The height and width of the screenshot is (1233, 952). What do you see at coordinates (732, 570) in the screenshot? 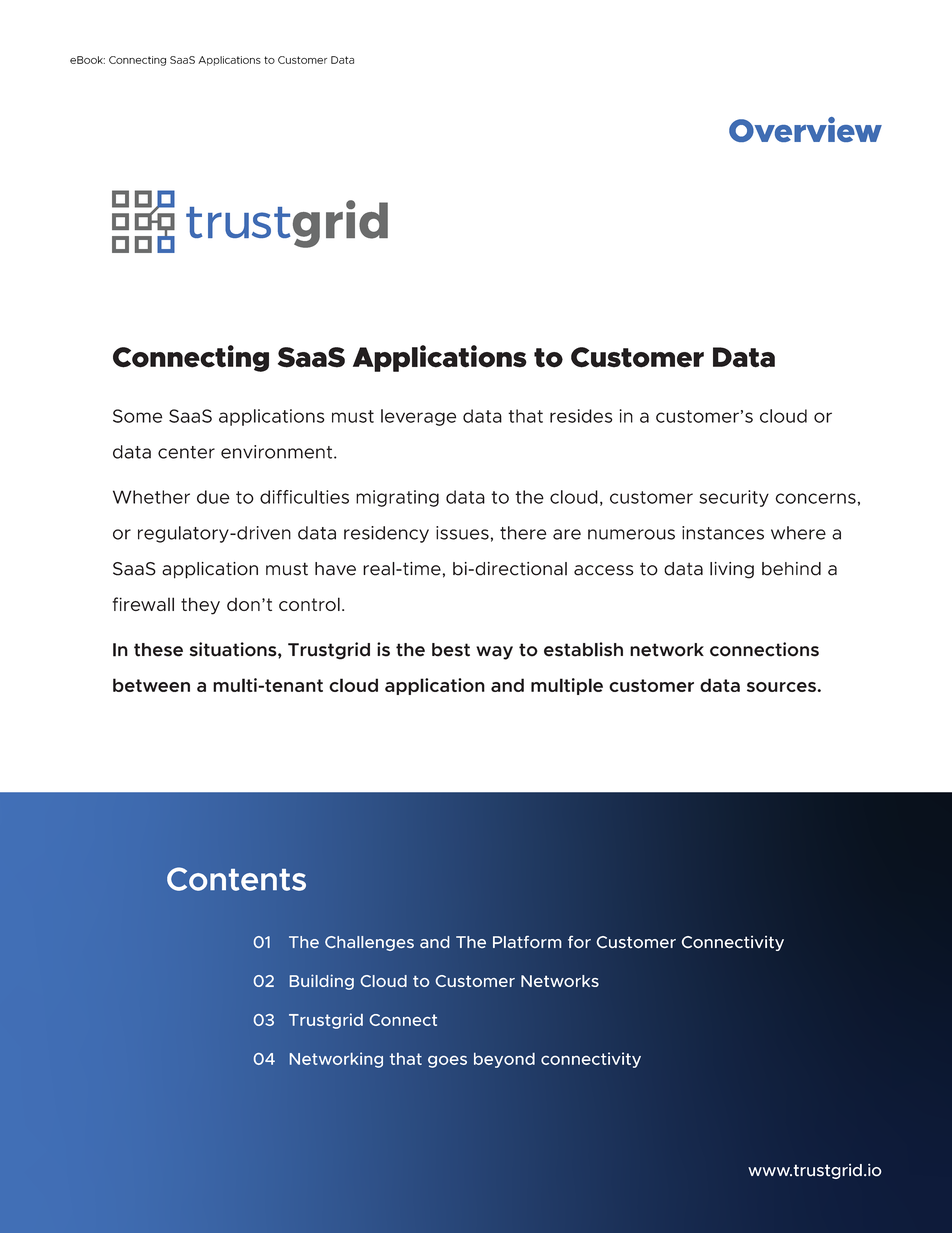
I see `living` at bounding box center [732, 570].
